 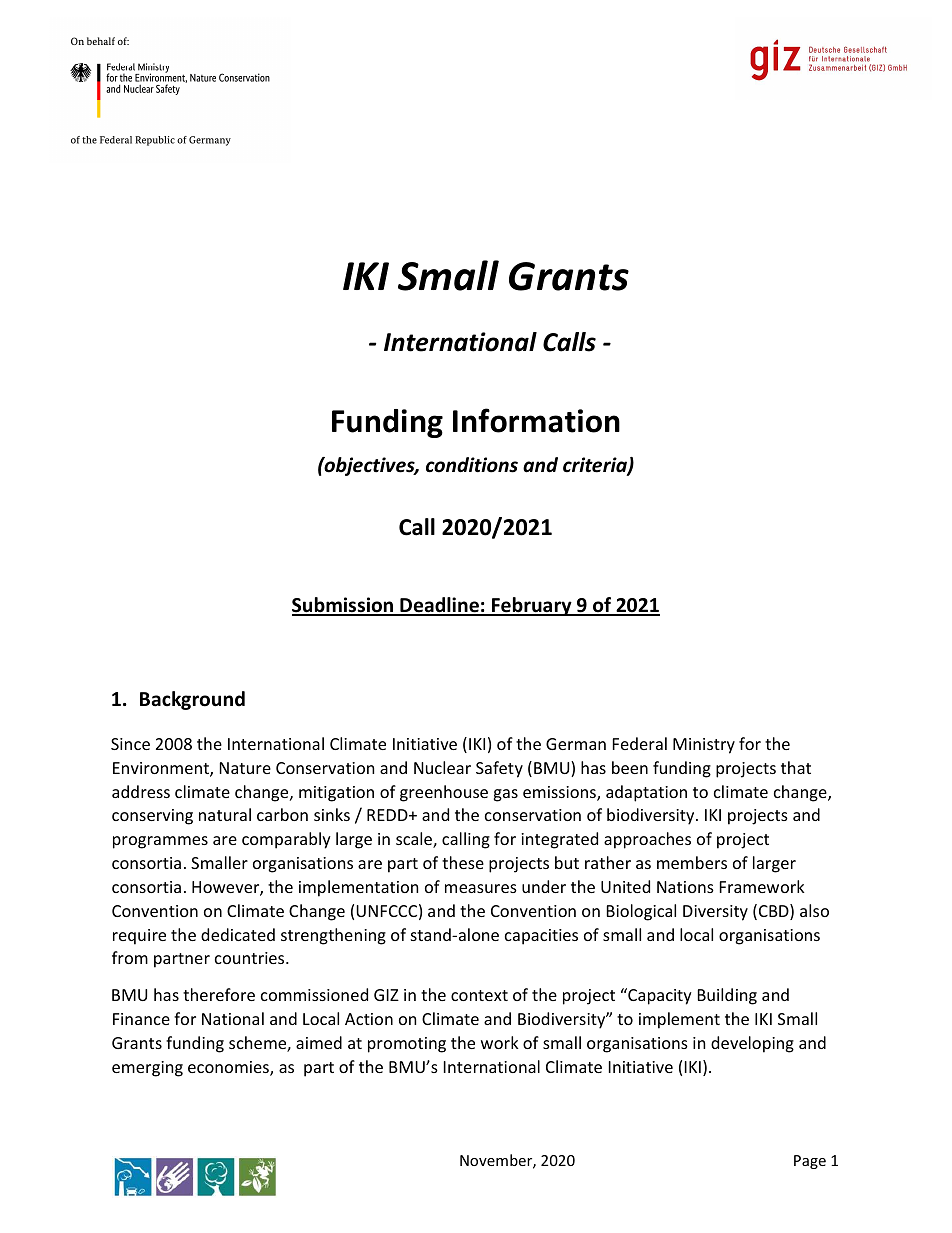 I want to click on conditions, so click(x=472, y=465).
